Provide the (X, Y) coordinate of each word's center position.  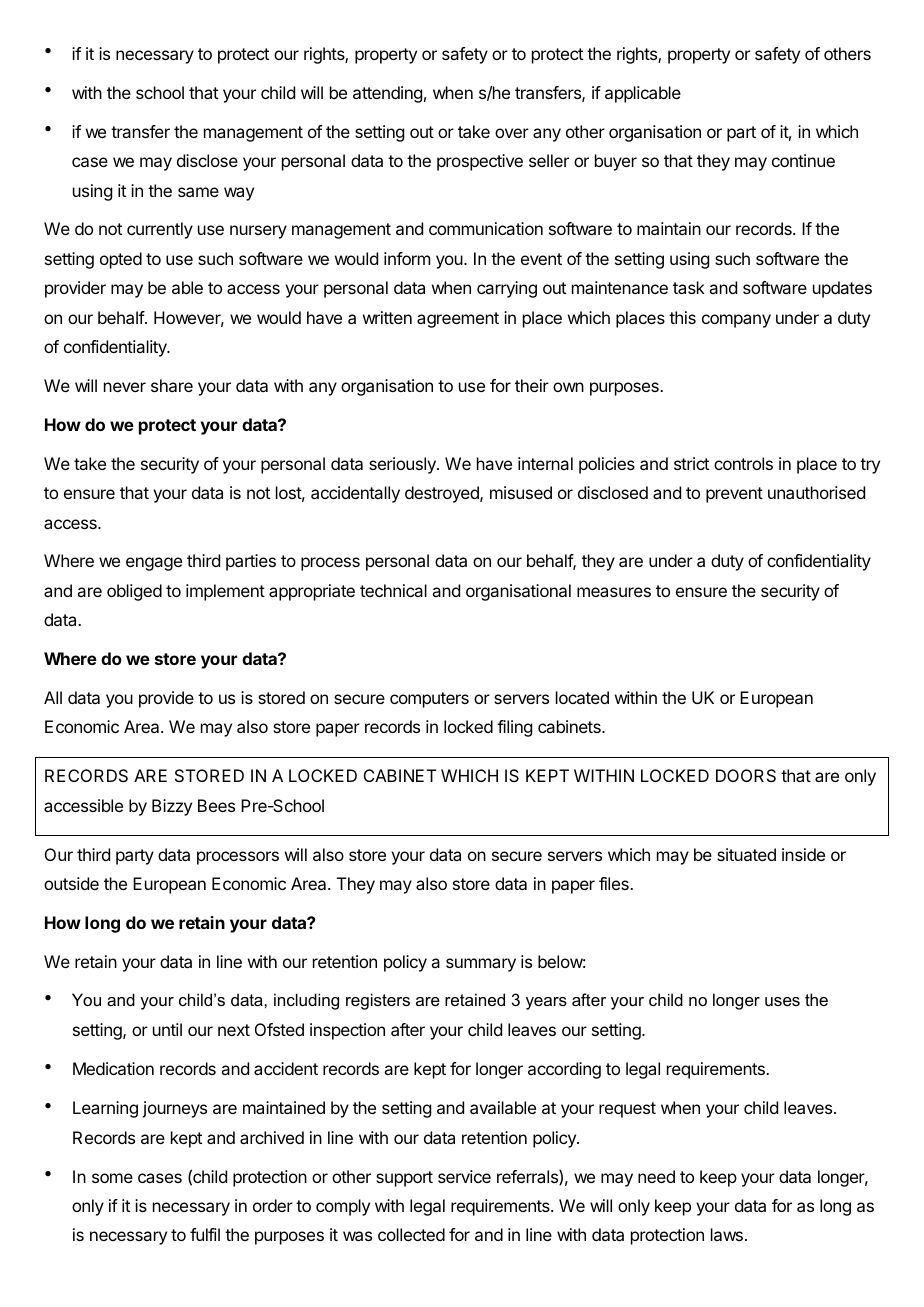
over (512, 133)
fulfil (205, 1234)
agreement (458, 320)
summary (481, 965)
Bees (216, 805)
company (736, 321)
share (172, 385)
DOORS (746, 775)
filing (514, 728)
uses (782, 1001)
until (167, 1029)
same (198, 192)
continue (803, 160)
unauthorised (816, 492)
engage (154, 564)
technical (393, 590)
